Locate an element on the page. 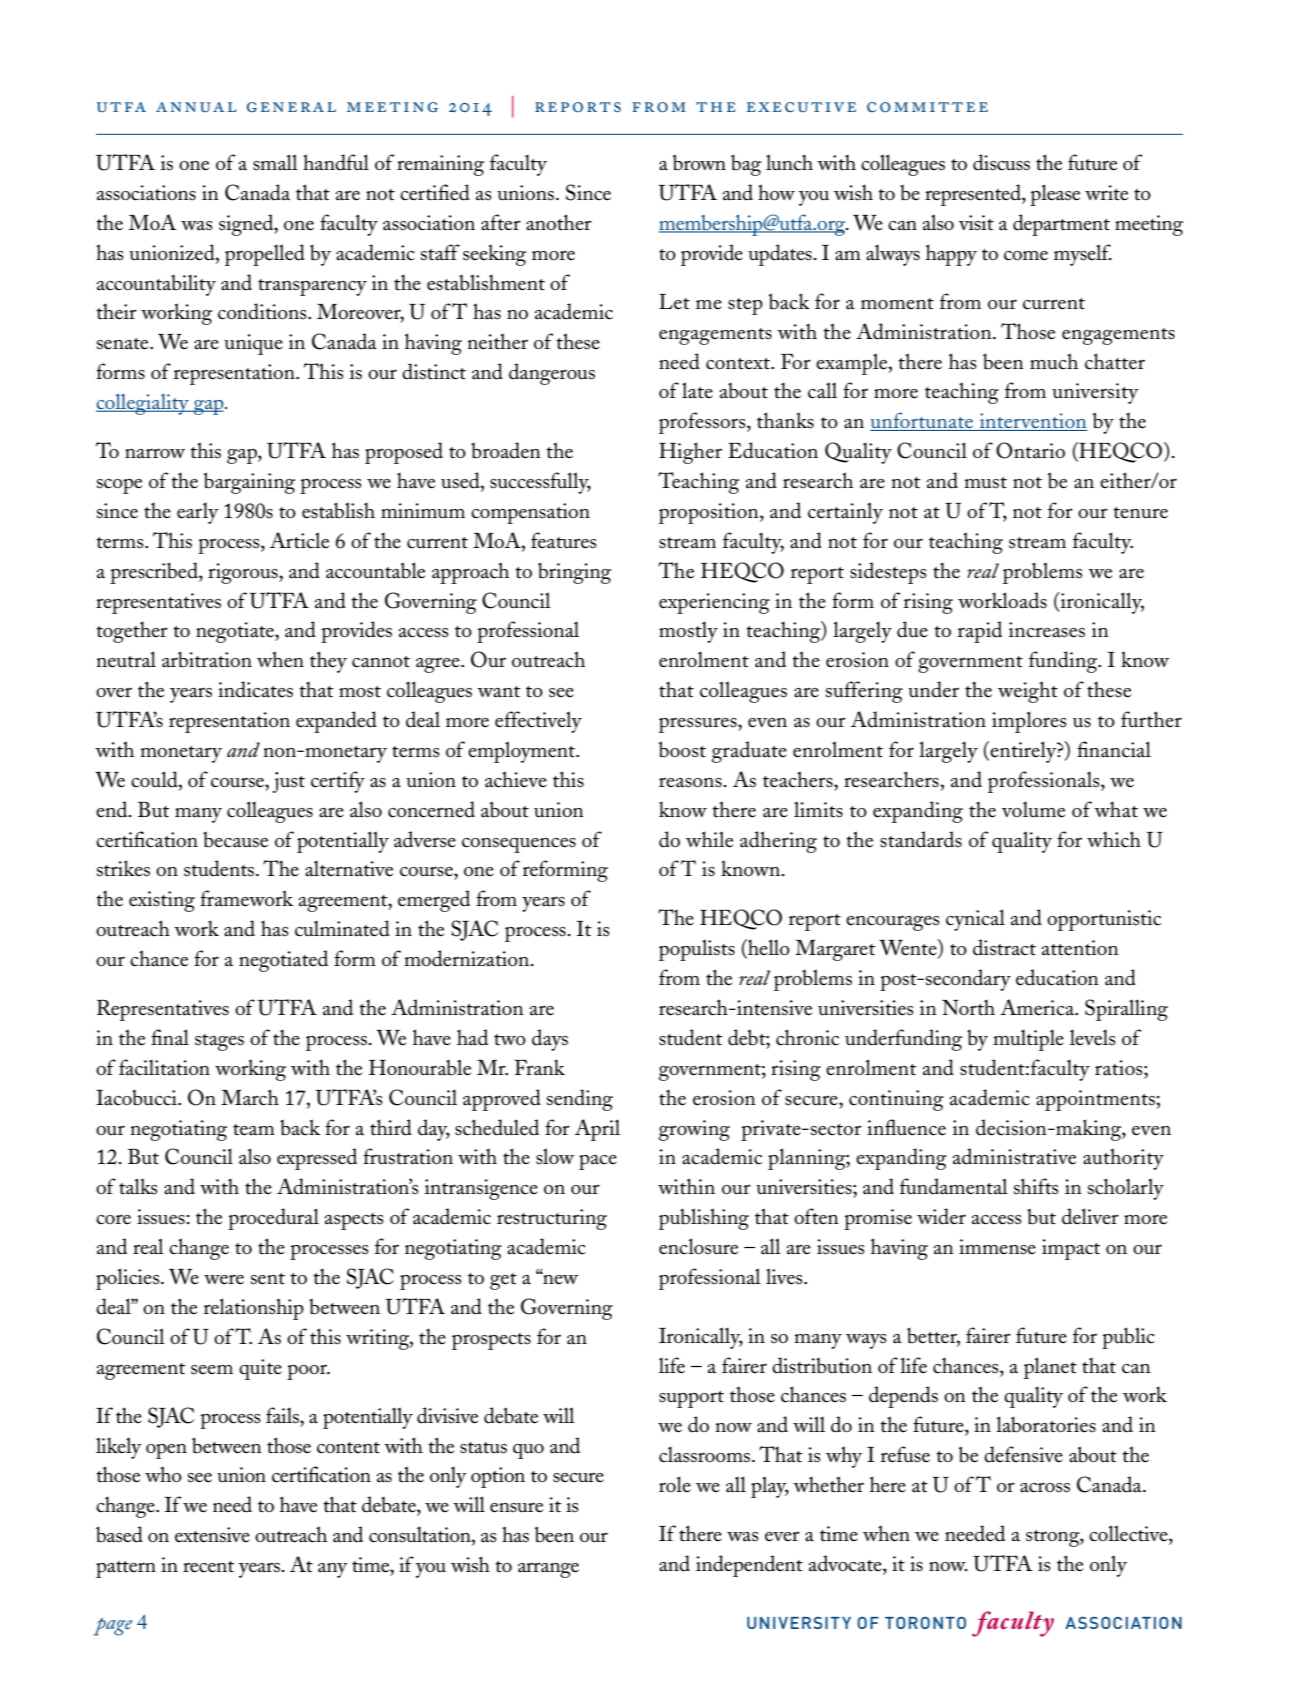  arrange is located at coordinates (548, 1570).
